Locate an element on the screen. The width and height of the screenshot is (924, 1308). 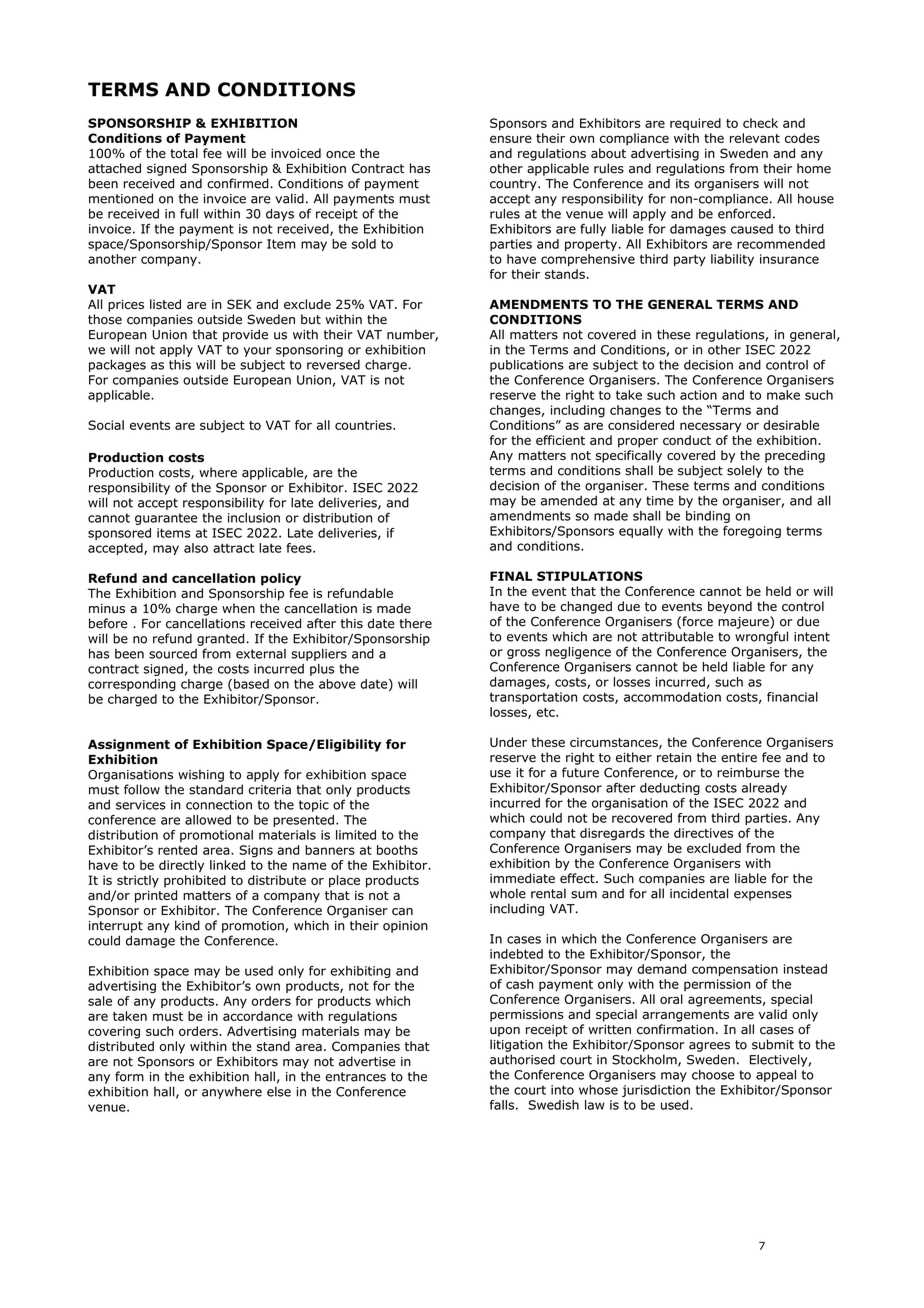
beyond is located at coordinates (730, 607).
